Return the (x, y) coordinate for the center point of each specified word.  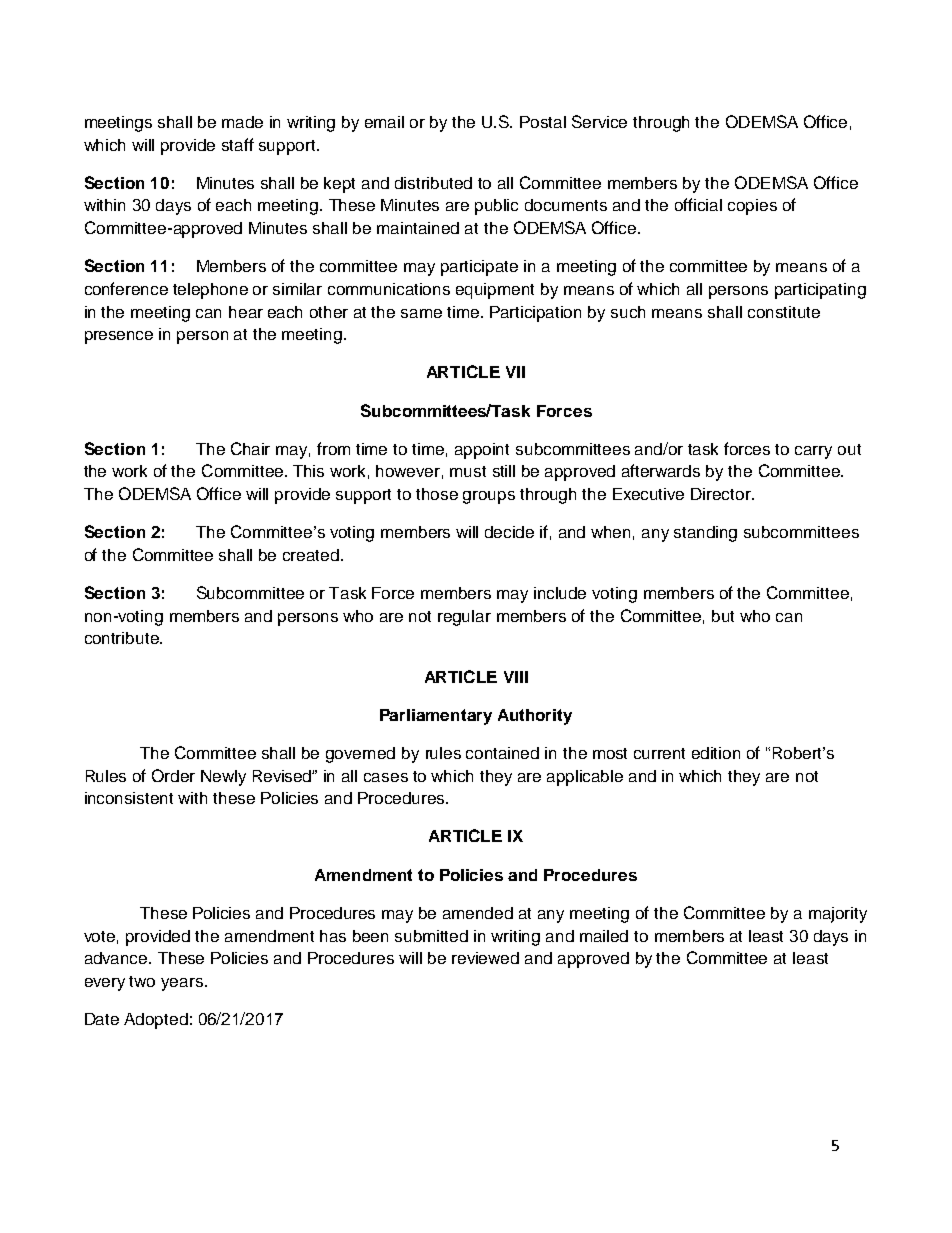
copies (752, 207)
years (183, 984)
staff (238, 144)
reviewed (485, 958)
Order (173, 775)
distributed (433, 183)
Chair (250, 448)
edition (716, 753)
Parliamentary (436, 717)
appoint (482, 451)
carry (813, 452)
